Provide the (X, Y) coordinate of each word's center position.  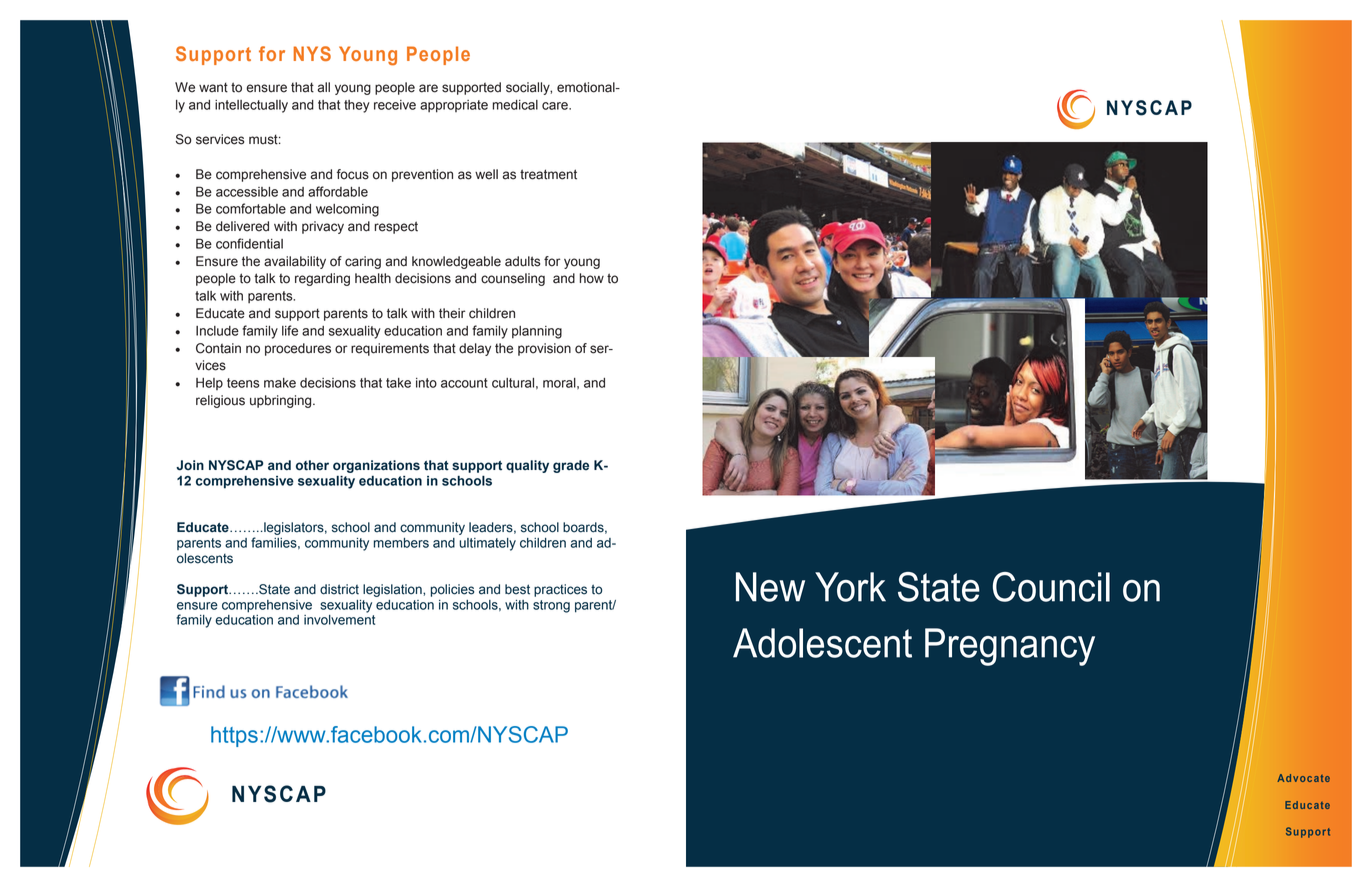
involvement (339, 620)
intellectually (251, 106)
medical (515, 105)
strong (551, 606)
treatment (548, 174)
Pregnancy (1010, 647)
